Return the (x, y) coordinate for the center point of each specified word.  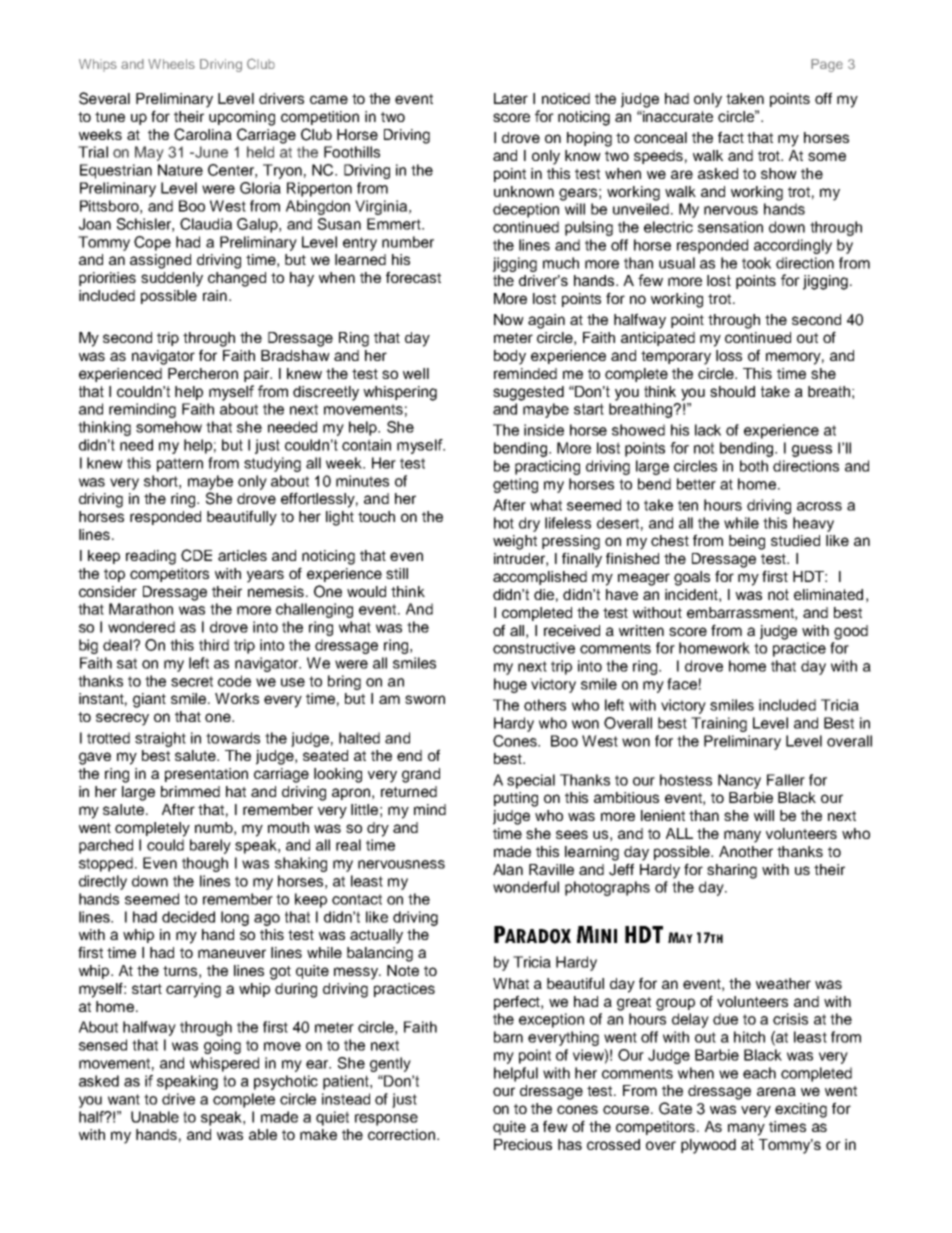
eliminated (828, 594)
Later (511, 98)
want (124, 1099)
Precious (523, 1144)
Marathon (141, 609)
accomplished (540, 578)
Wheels (171, 64)
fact (731, 137)
